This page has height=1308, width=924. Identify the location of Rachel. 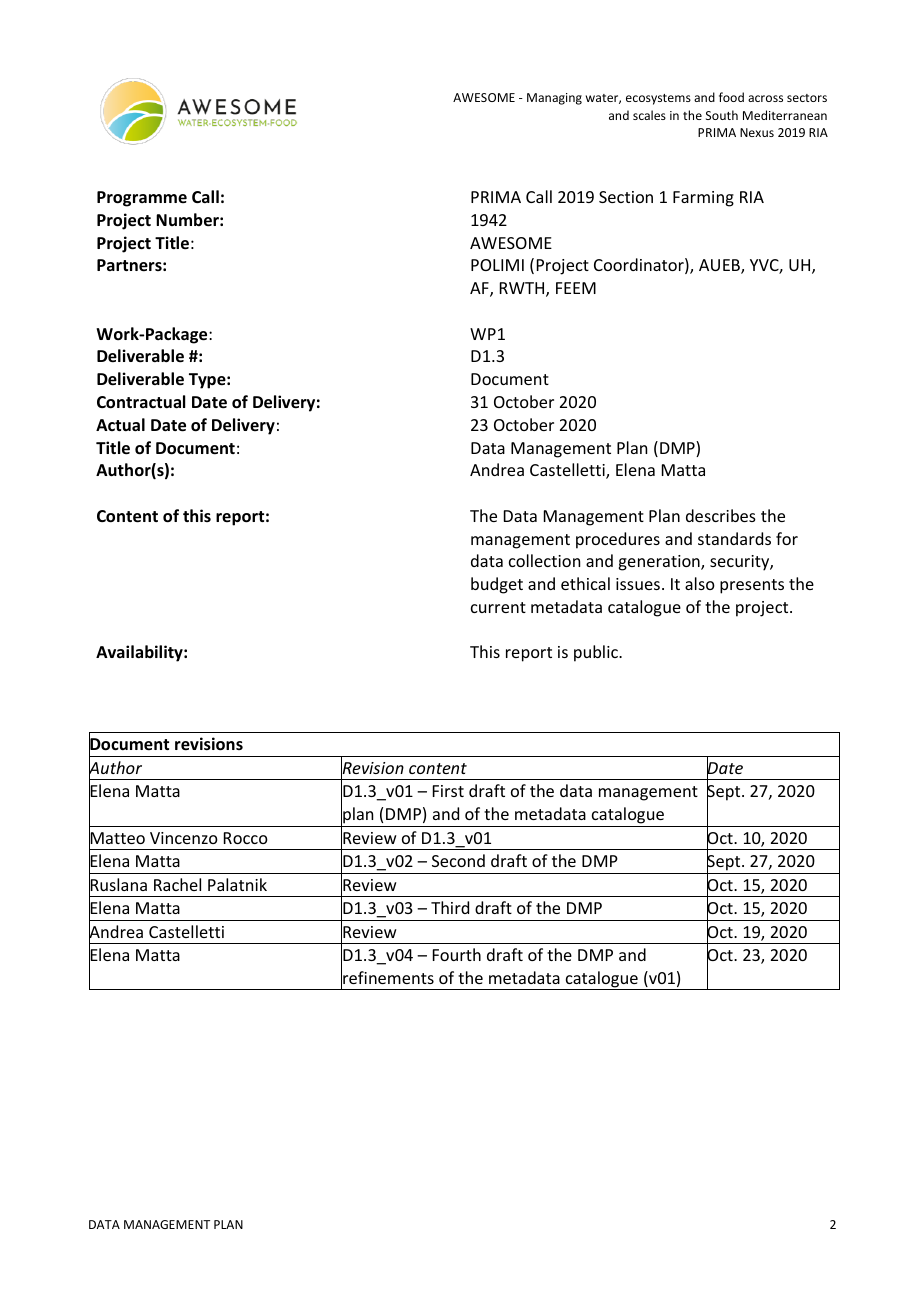
(177, 884).
